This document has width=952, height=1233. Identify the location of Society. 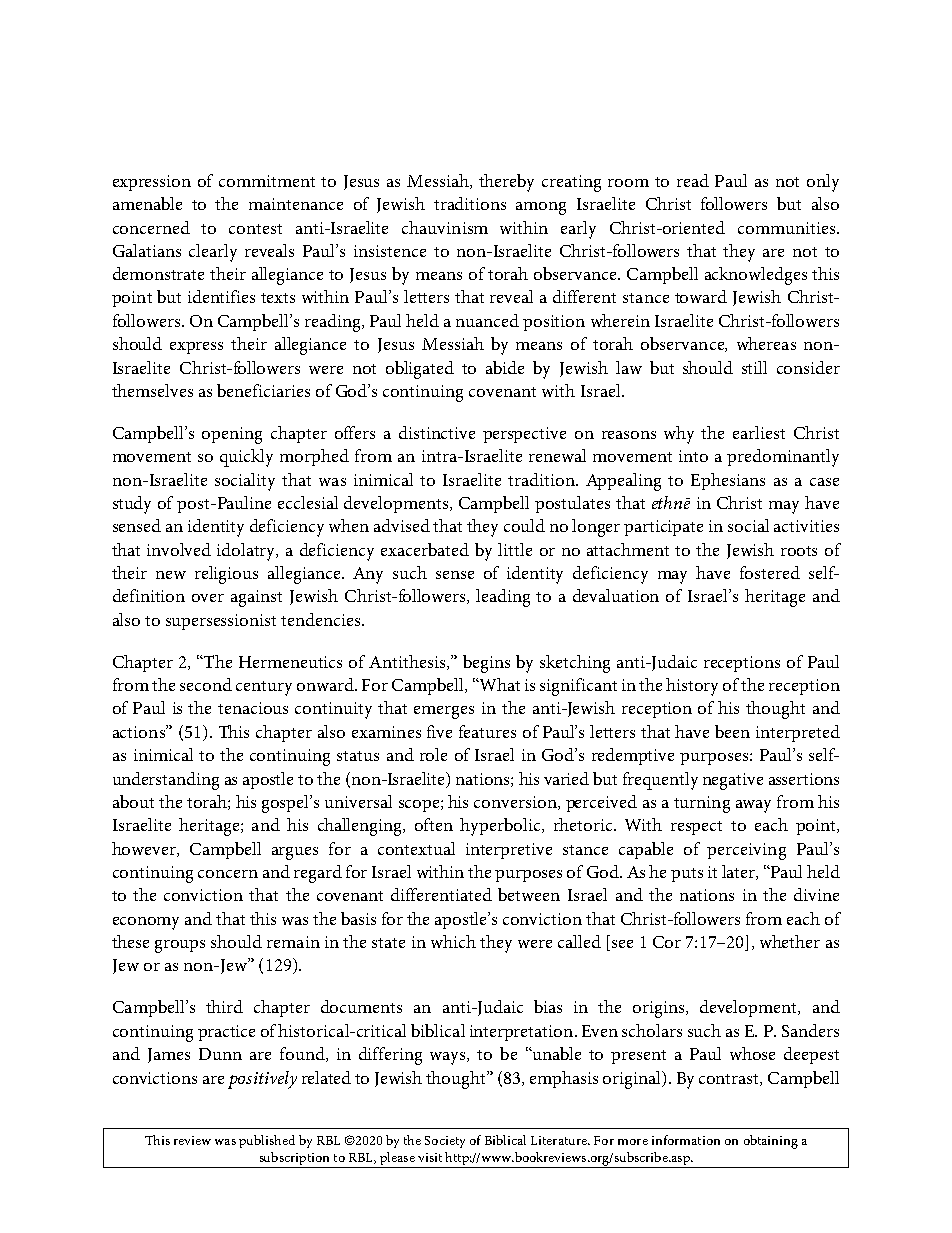
(445, 1142).
